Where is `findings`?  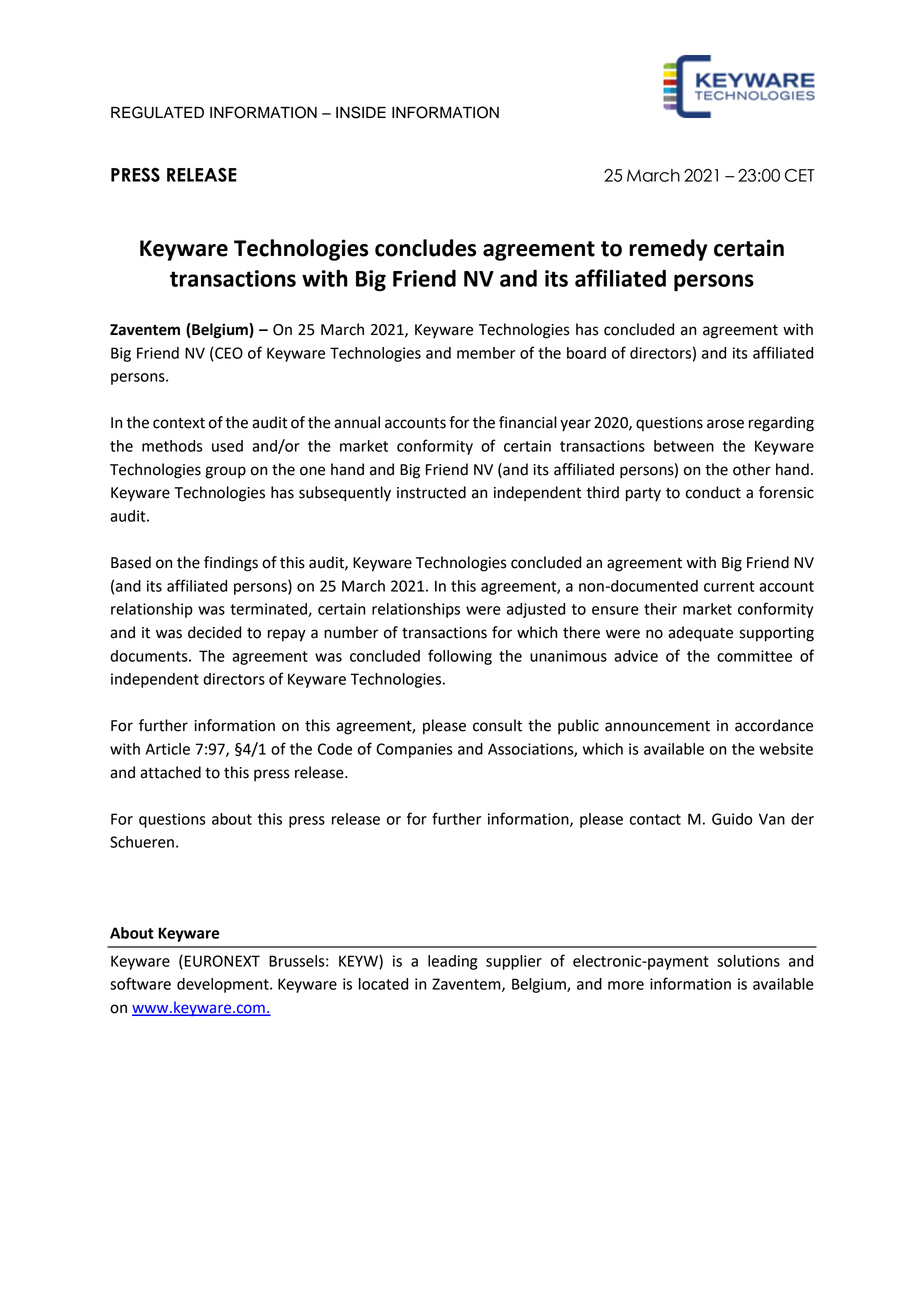 findings is located at coordinates (231, 564).
